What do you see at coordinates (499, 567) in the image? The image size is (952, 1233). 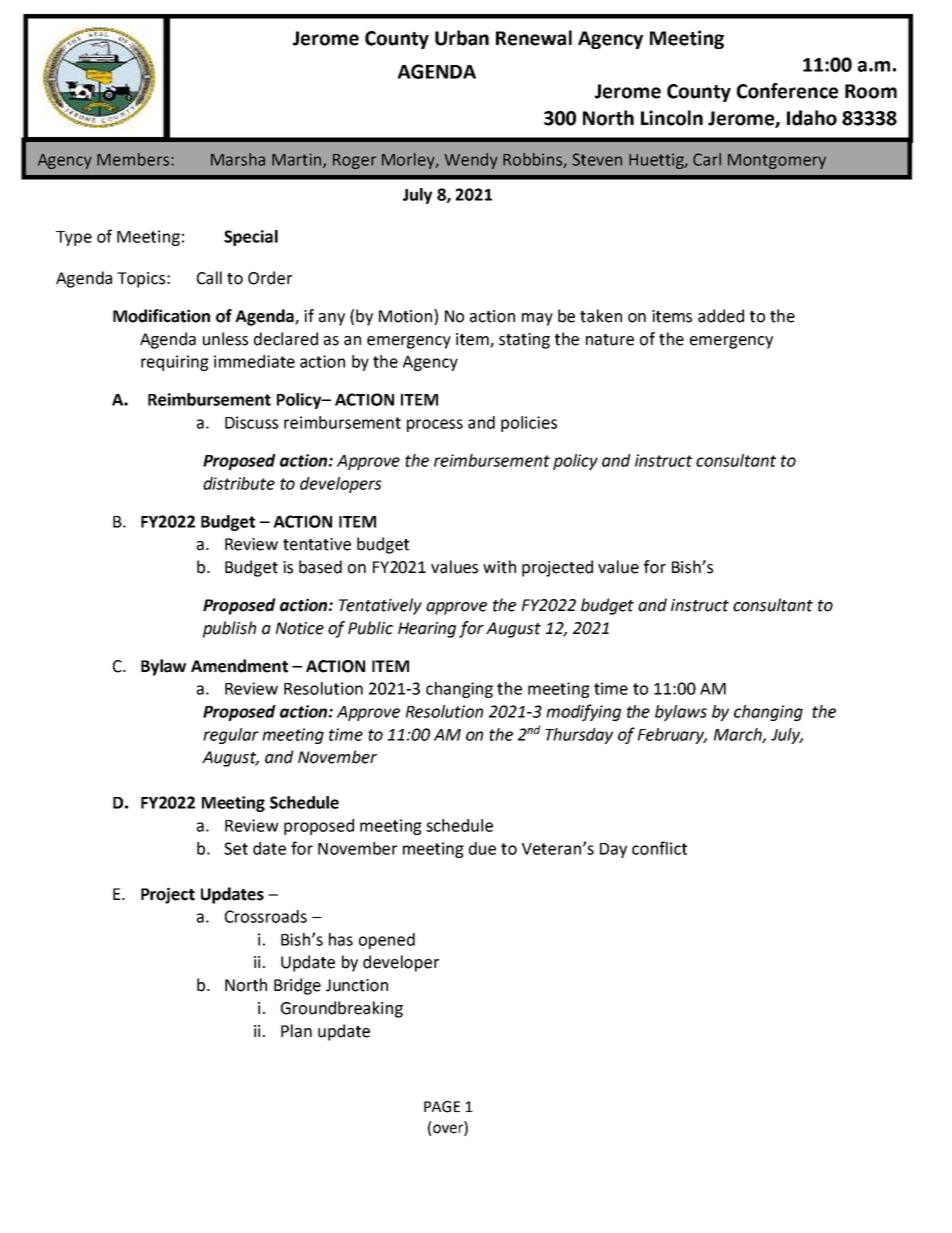 I see `with` at bounding box center [499, 567].
